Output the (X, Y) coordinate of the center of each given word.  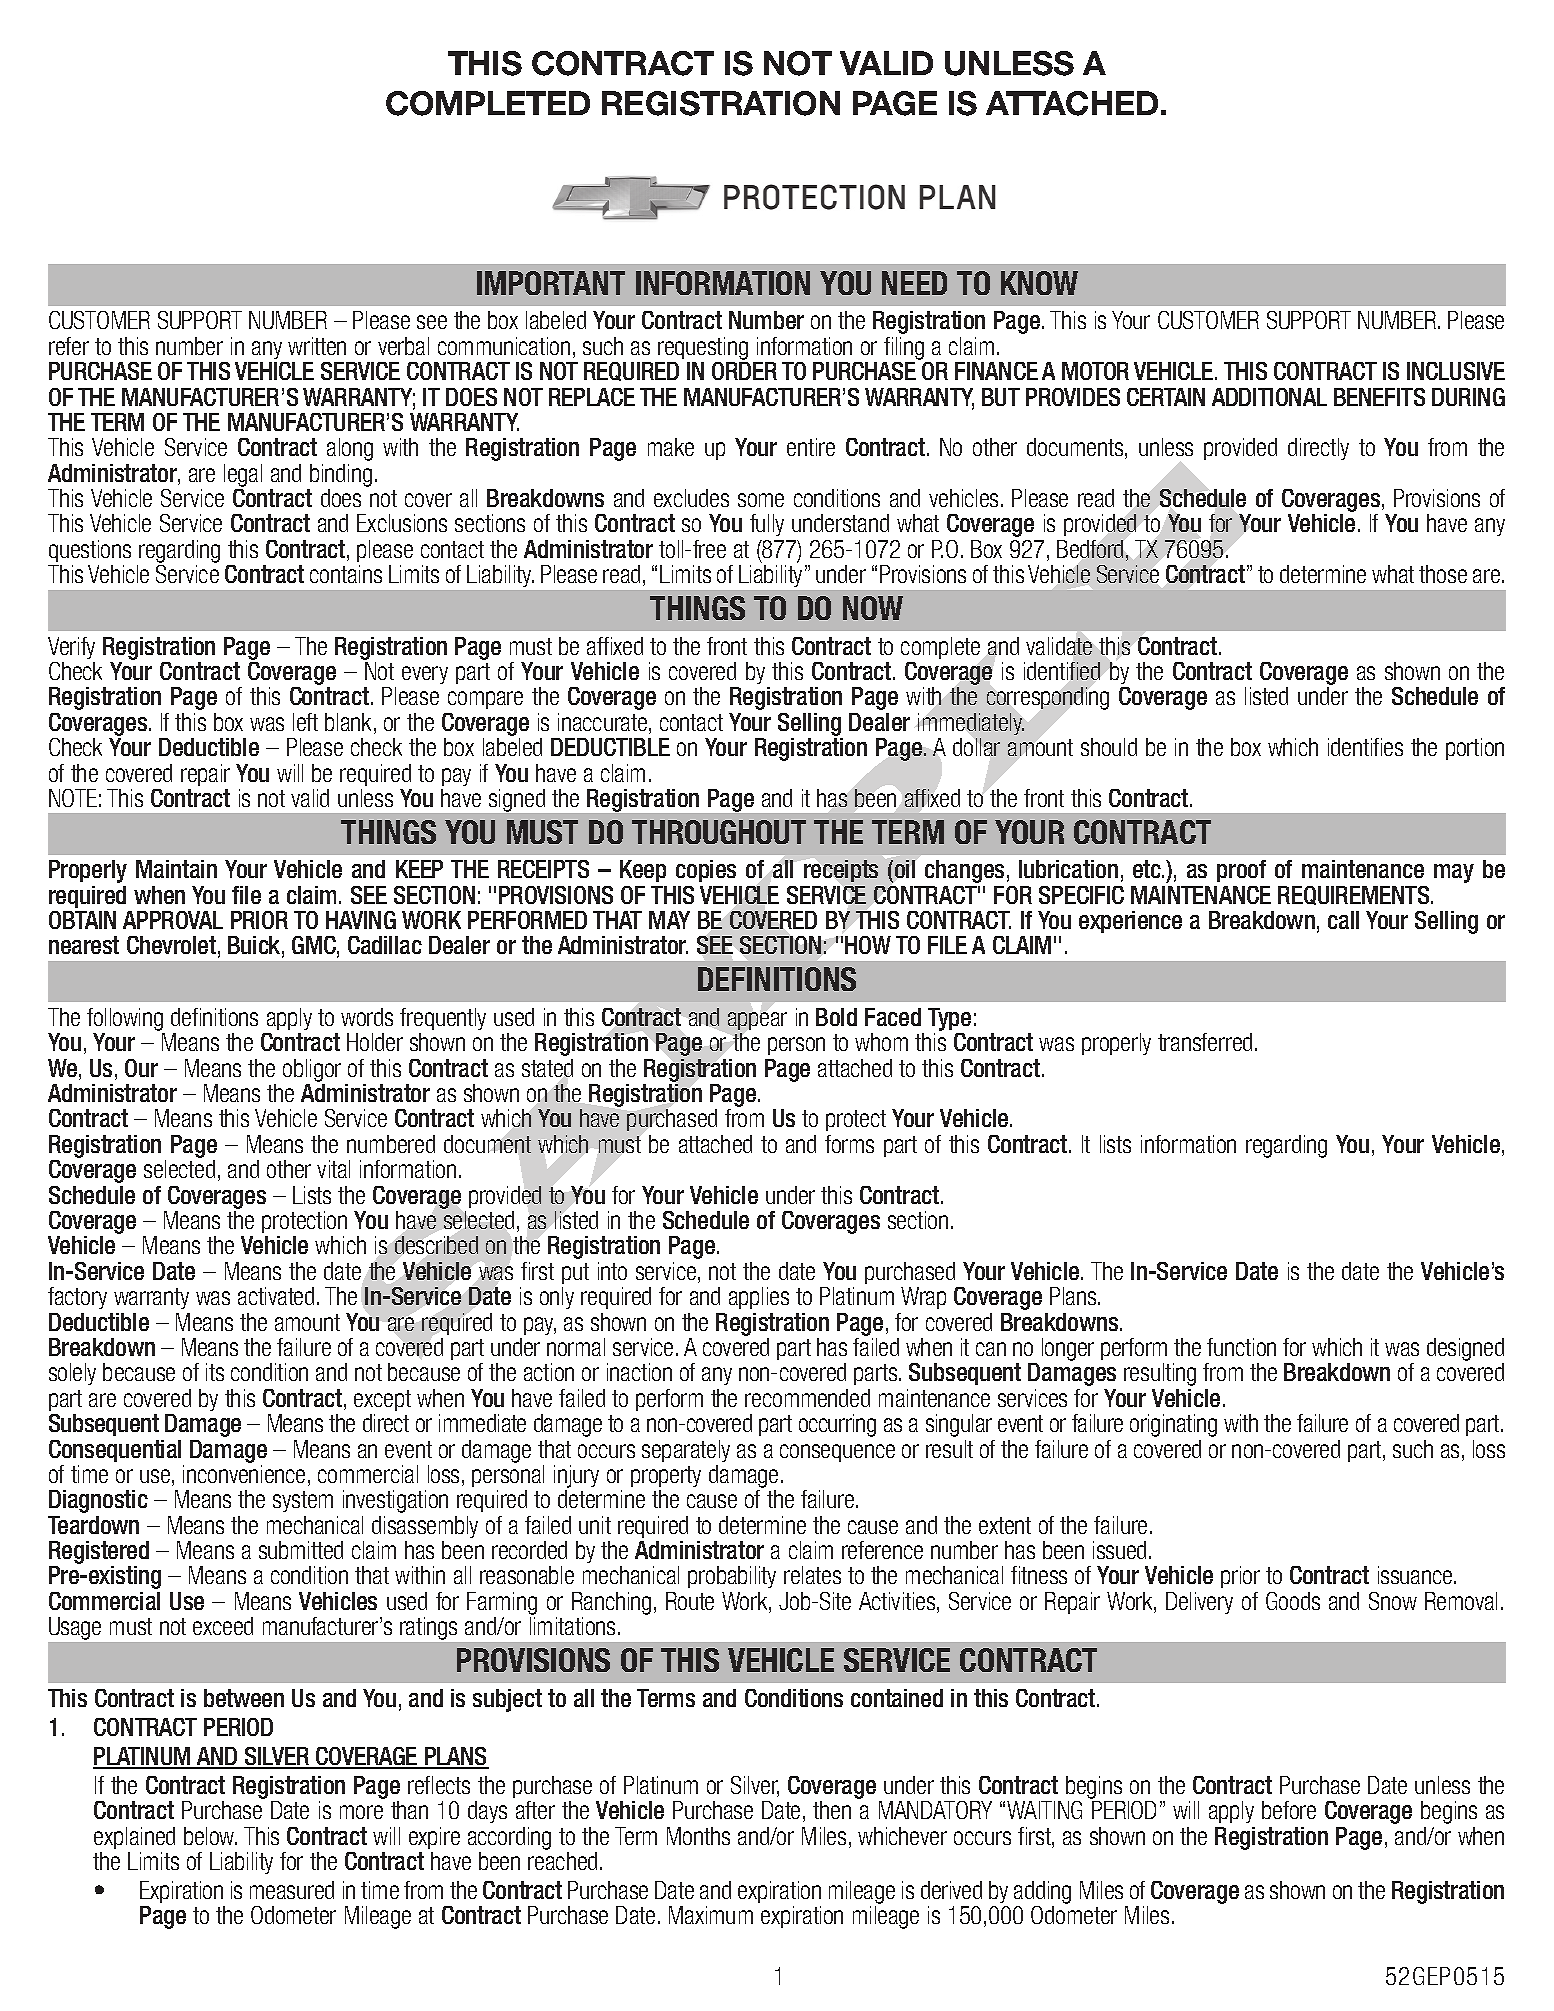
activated (276, 1296)
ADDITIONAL (1269, 397)
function (1241, 1347)
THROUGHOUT (719, 832)
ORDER (744, 371)
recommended (807, 1398)
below (210, 1836)
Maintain (176, 869)
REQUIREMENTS (1355, 895)
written (317, 346)
